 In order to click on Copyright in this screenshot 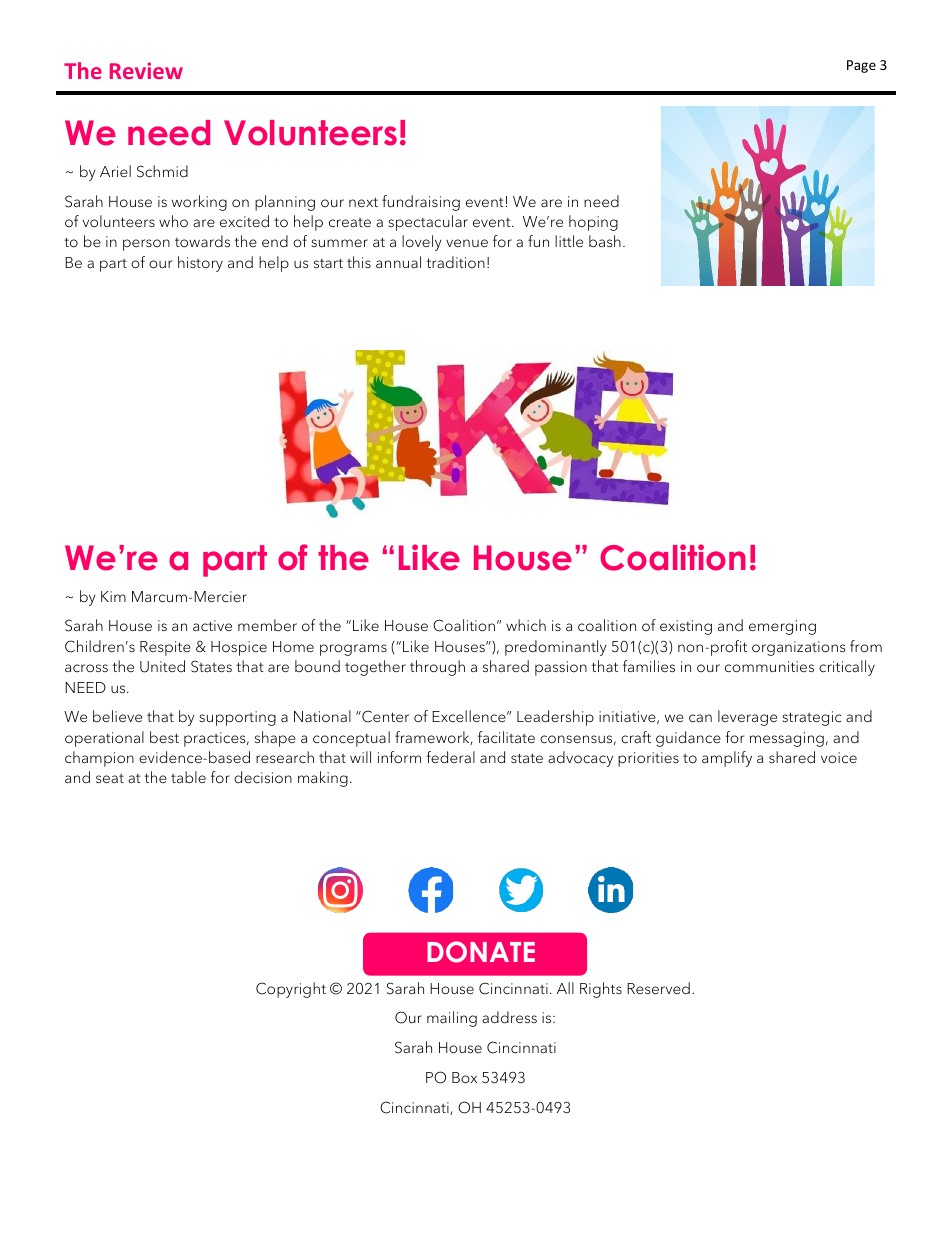, I will do `click(291, 990)`.
